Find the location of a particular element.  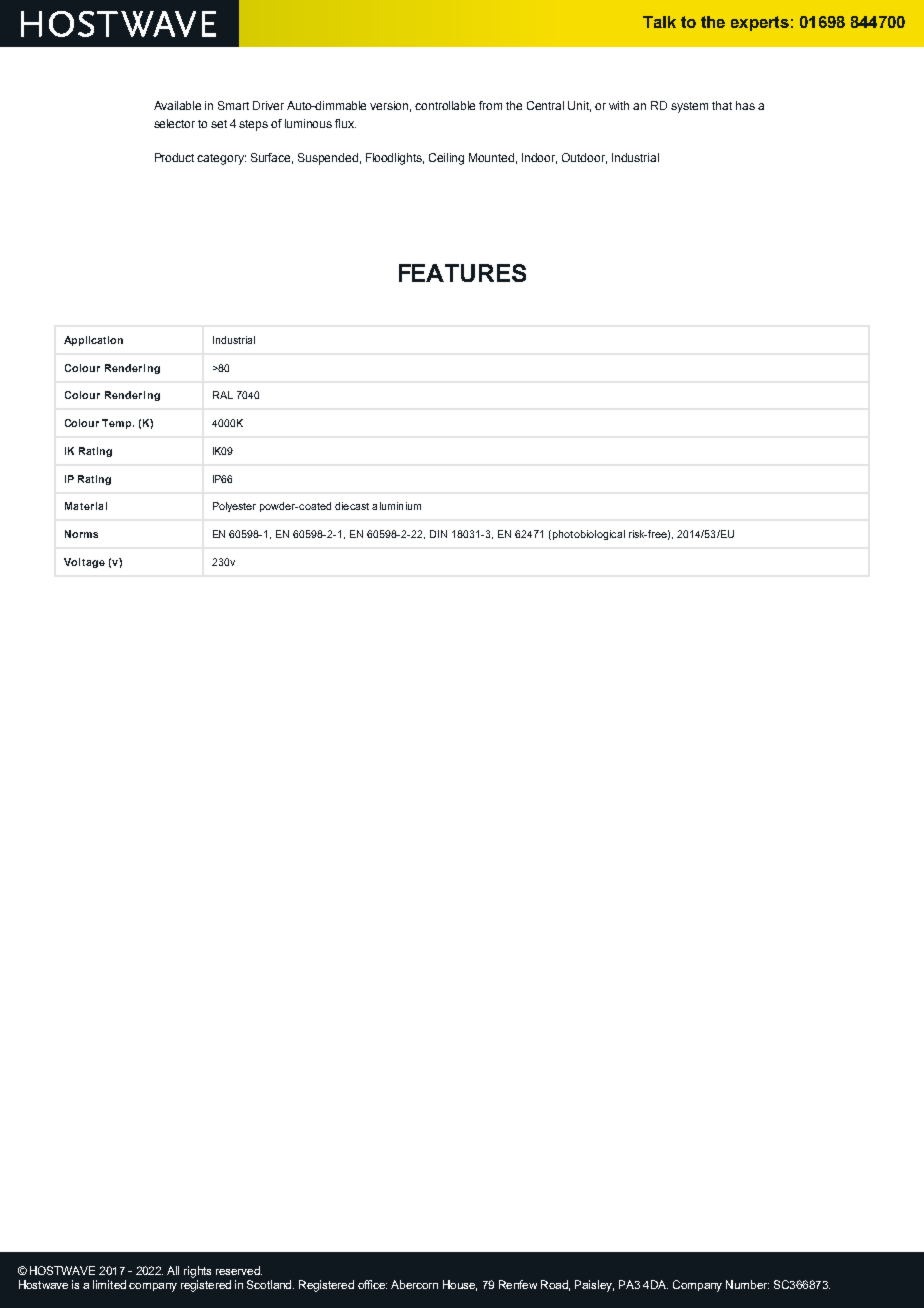

photobiological is located at coordinates (589, 535).
